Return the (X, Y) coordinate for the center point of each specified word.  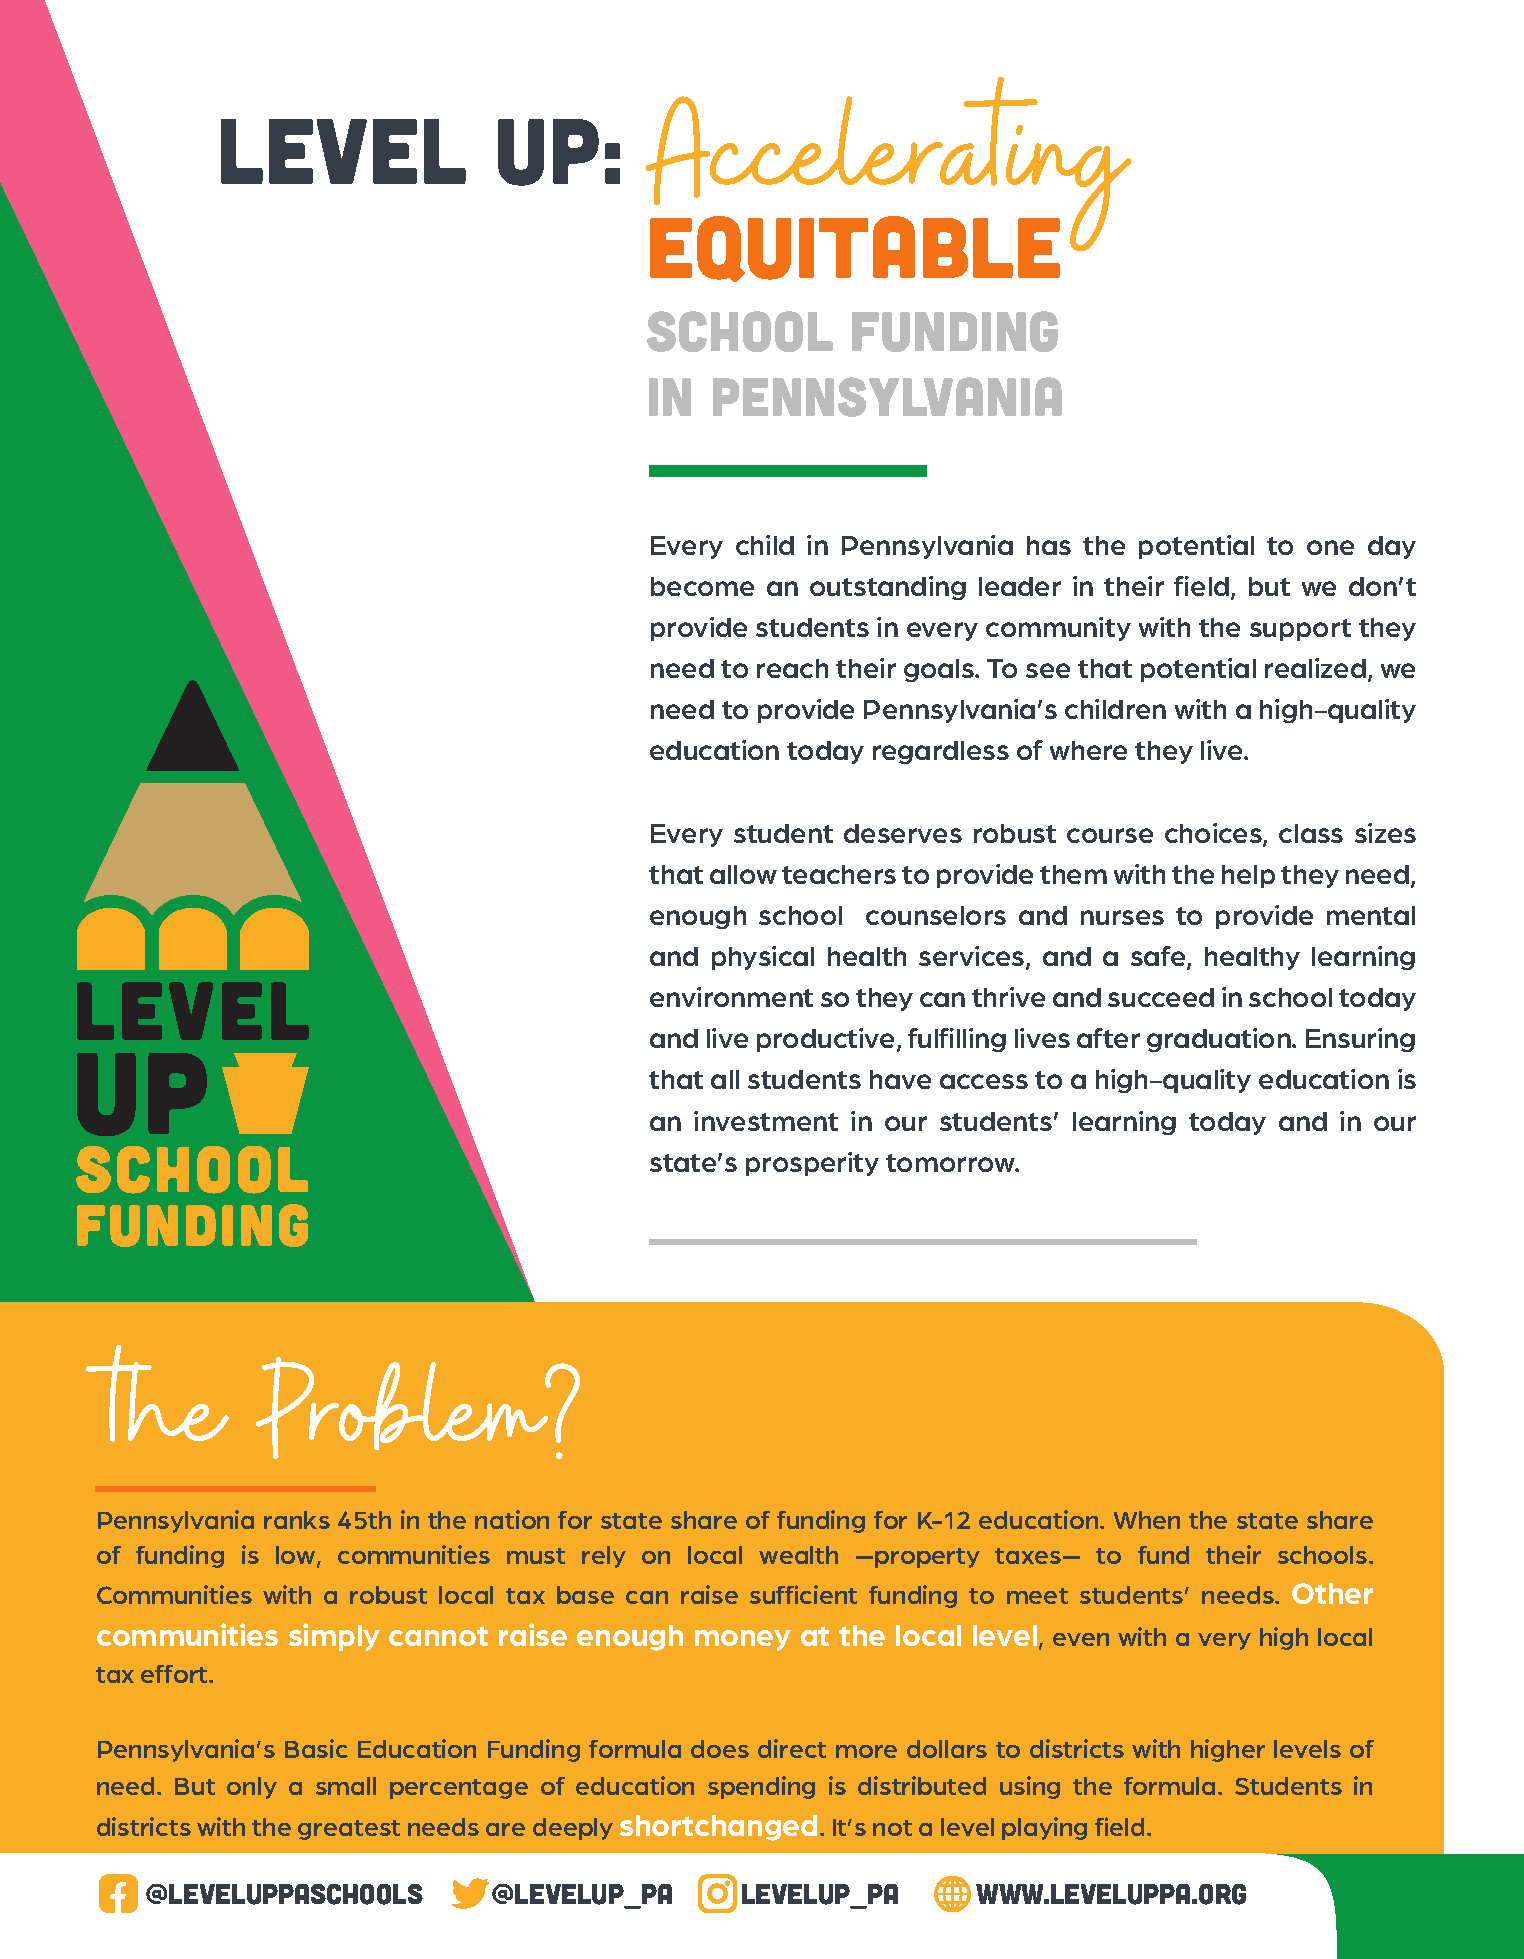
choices (1214, 834)
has (1049, 545)
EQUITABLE (855, 249)
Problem (404, 1408)
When (1147, 1520)
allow (743, 874)
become (702, 586)
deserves (903, 833)
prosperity (812, 1164)
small (346, 1786)
